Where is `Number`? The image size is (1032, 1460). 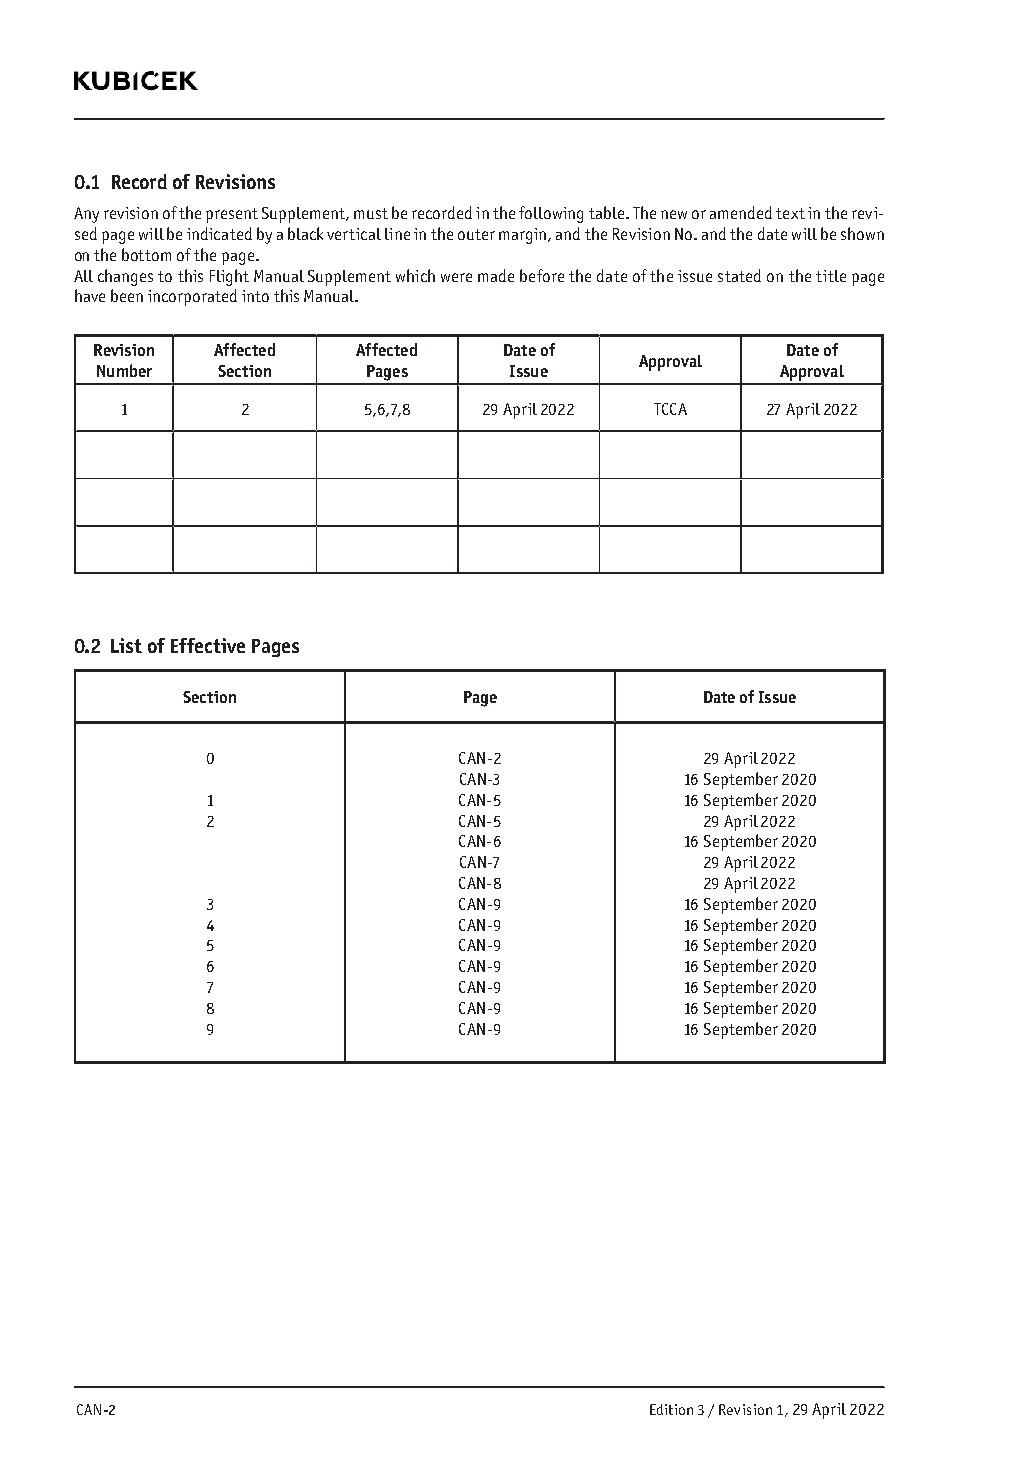
Number is located at coordinates (124, 370).
